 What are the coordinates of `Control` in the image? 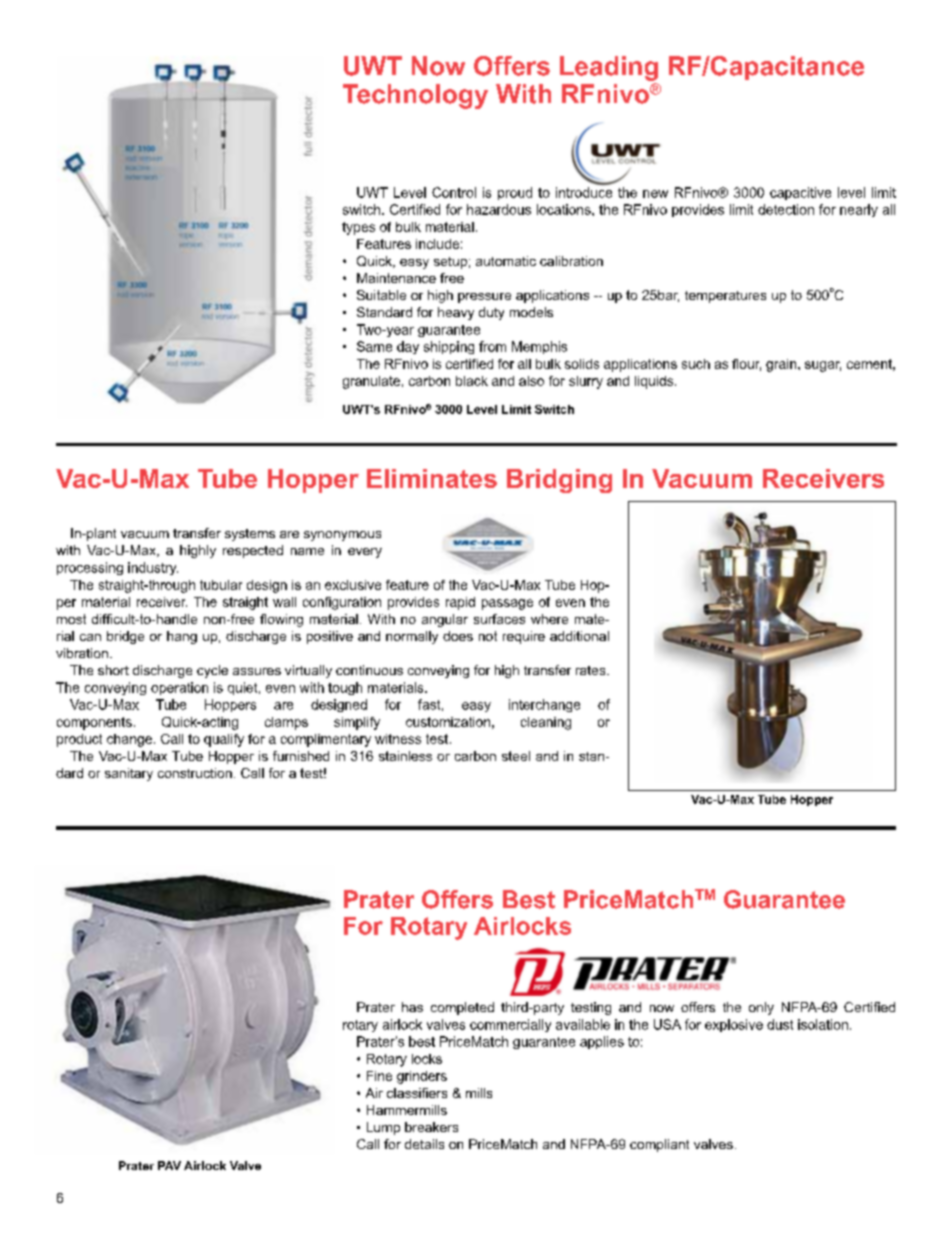 It's located at (454, 192).
